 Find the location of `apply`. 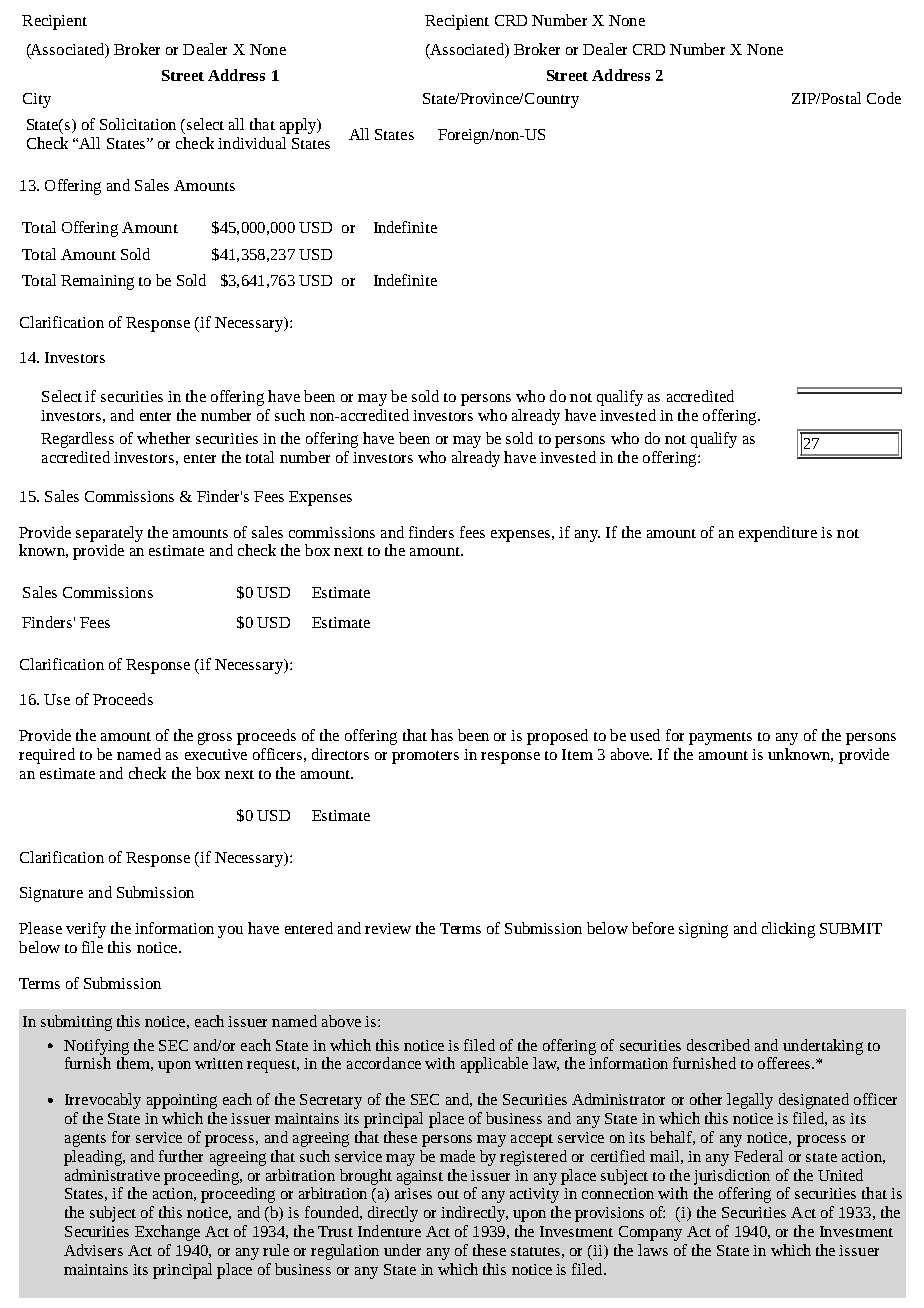

apply is located at coordinates (299, 126).
